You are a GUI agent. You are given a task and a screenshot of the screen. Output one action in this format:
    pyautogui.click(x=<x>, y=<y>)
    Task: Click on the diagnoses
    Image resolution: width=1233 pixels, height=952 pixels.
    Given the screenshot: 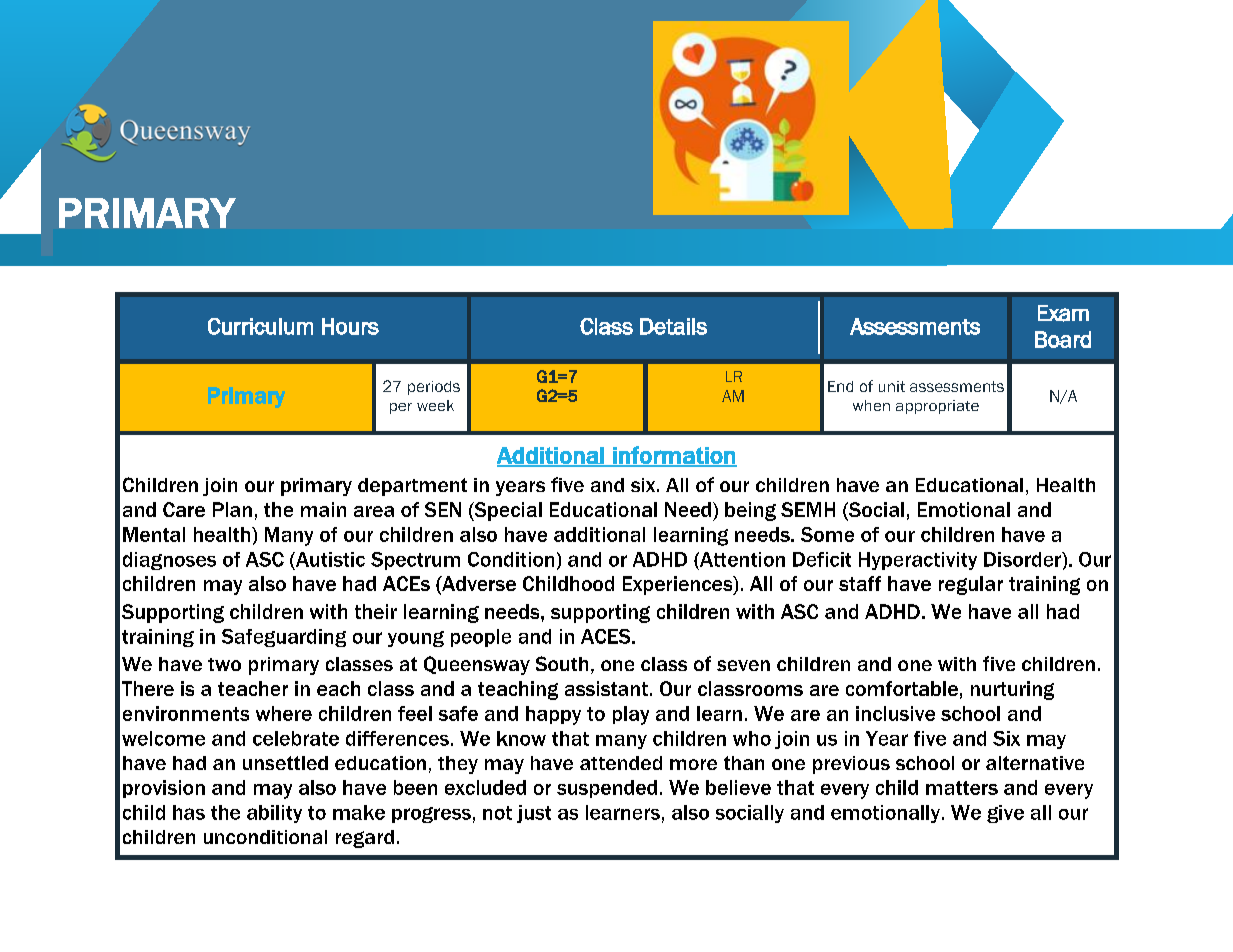 What is the action you would take?
    pyautogui.click(x=169, y=561)
